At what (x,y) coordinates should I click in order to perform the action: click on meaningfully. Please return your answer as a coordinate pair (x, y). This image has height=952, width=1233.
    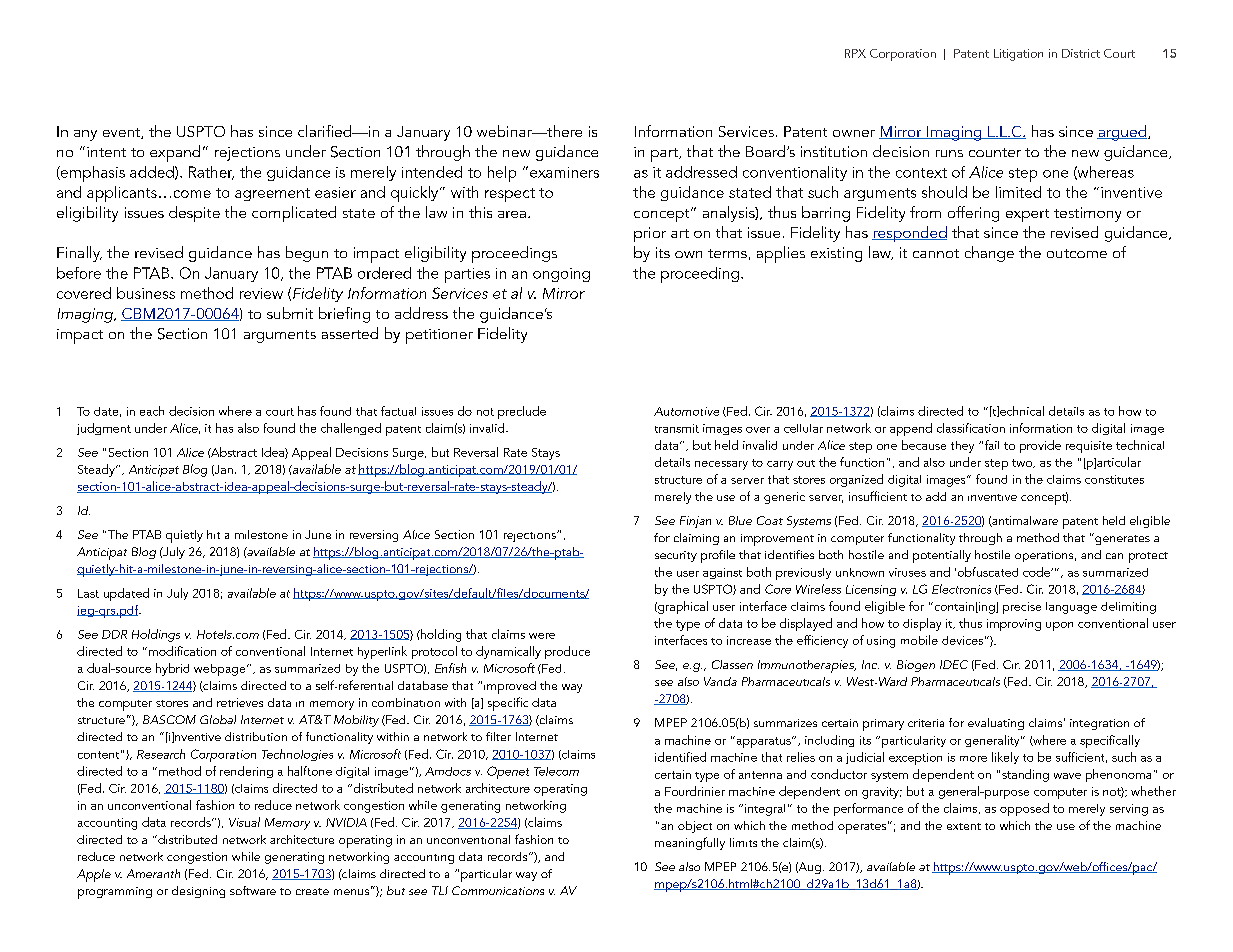
    Looking at the image, I should click on (690, 843).
